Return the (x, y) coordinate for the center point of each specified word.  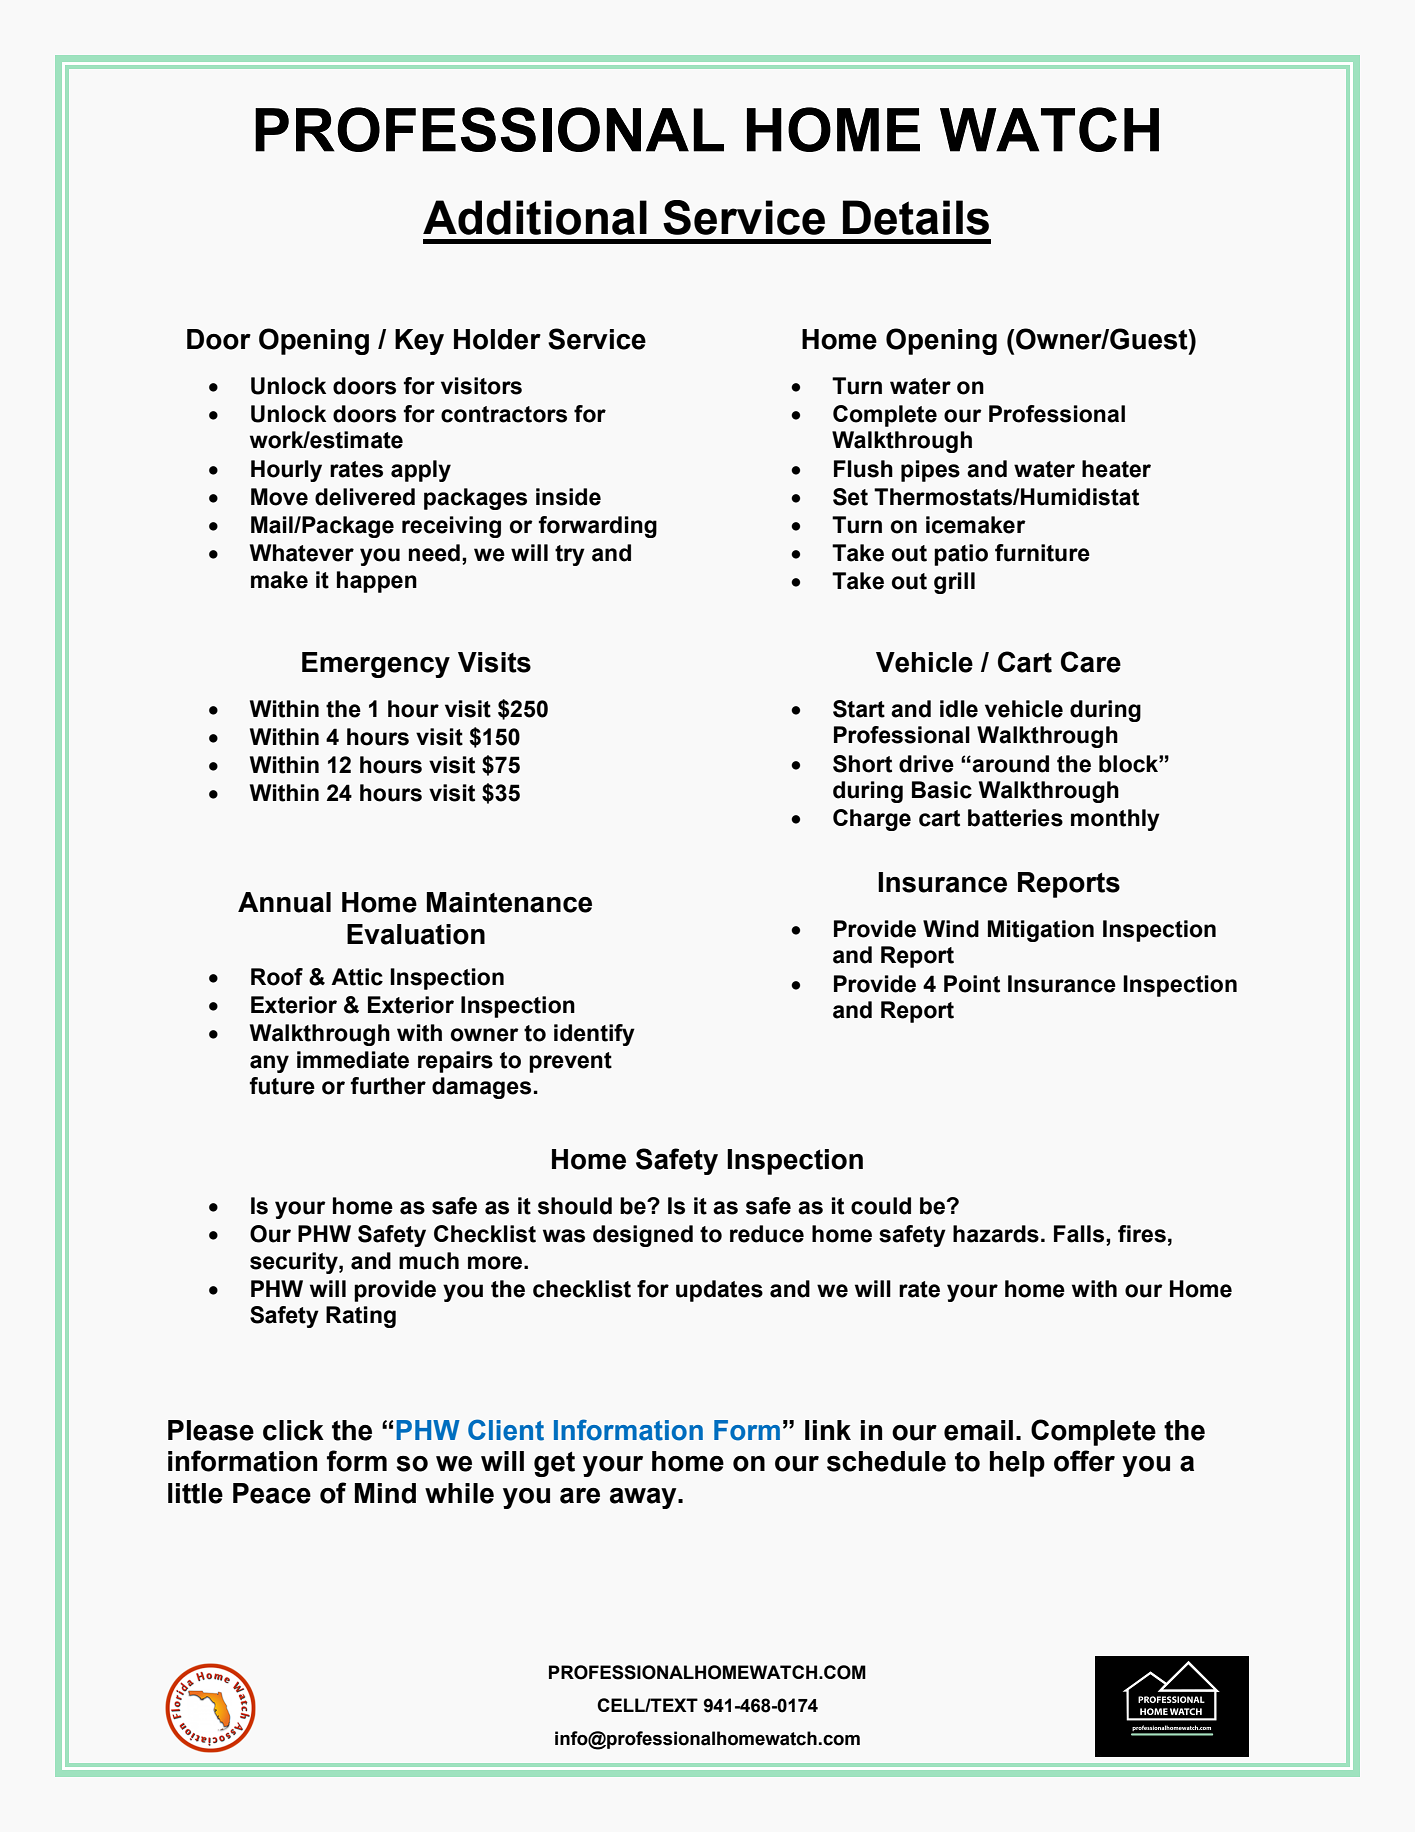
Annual (284, 902)
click (293, 1430)
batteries (1015, 818)
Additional (535, 217)
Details (916, 217)
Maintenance (509, 902)
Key (419, 342)
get (554, 1464)
